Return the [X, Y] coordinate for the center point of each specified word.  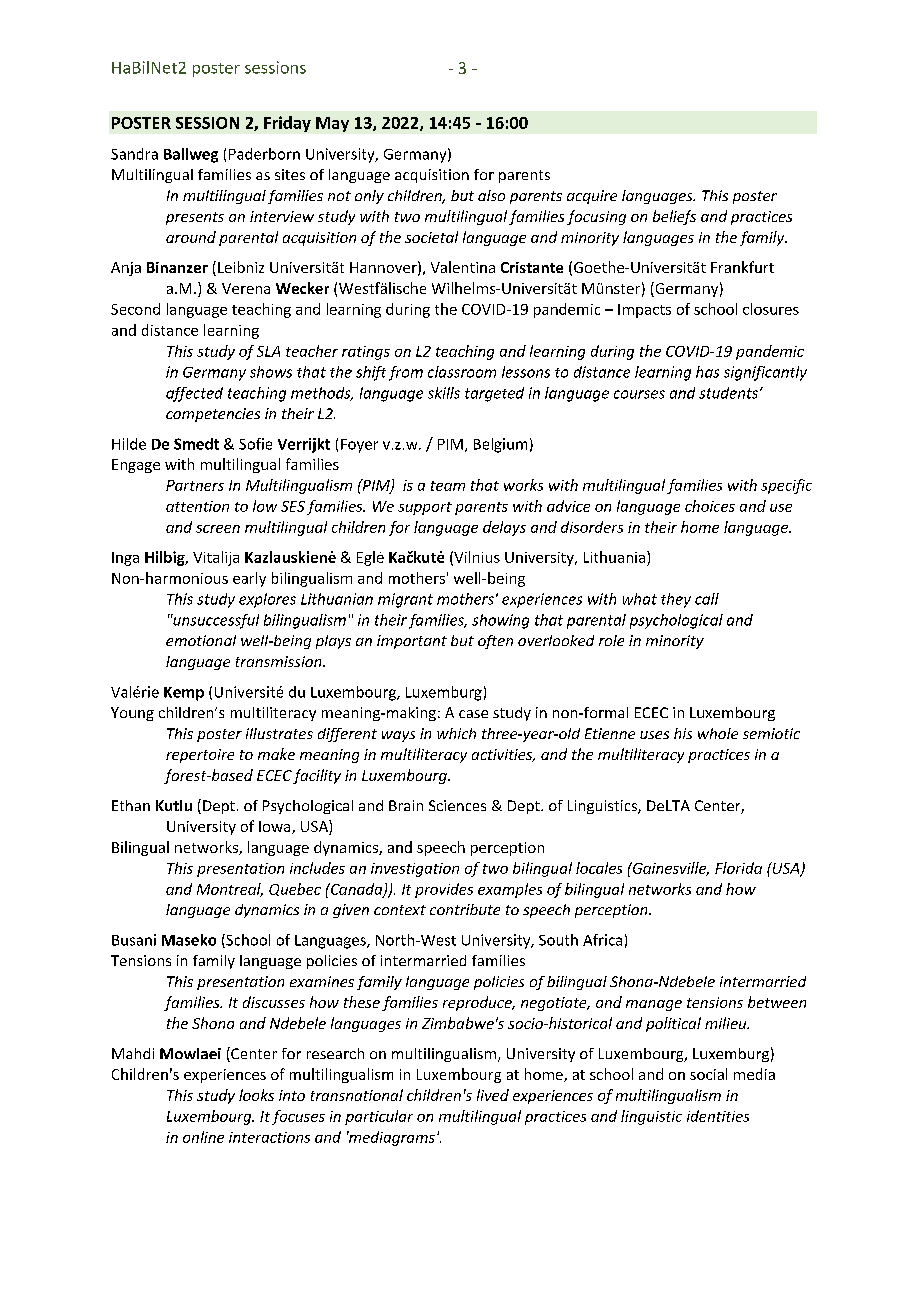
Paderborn [264, 154]
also [491, 195]
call [707, 599]
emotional [201, 640]
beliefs [674, 217]
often [495, 642]
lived [493, 1095]
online [203, 1137]
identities [718, 1116]
